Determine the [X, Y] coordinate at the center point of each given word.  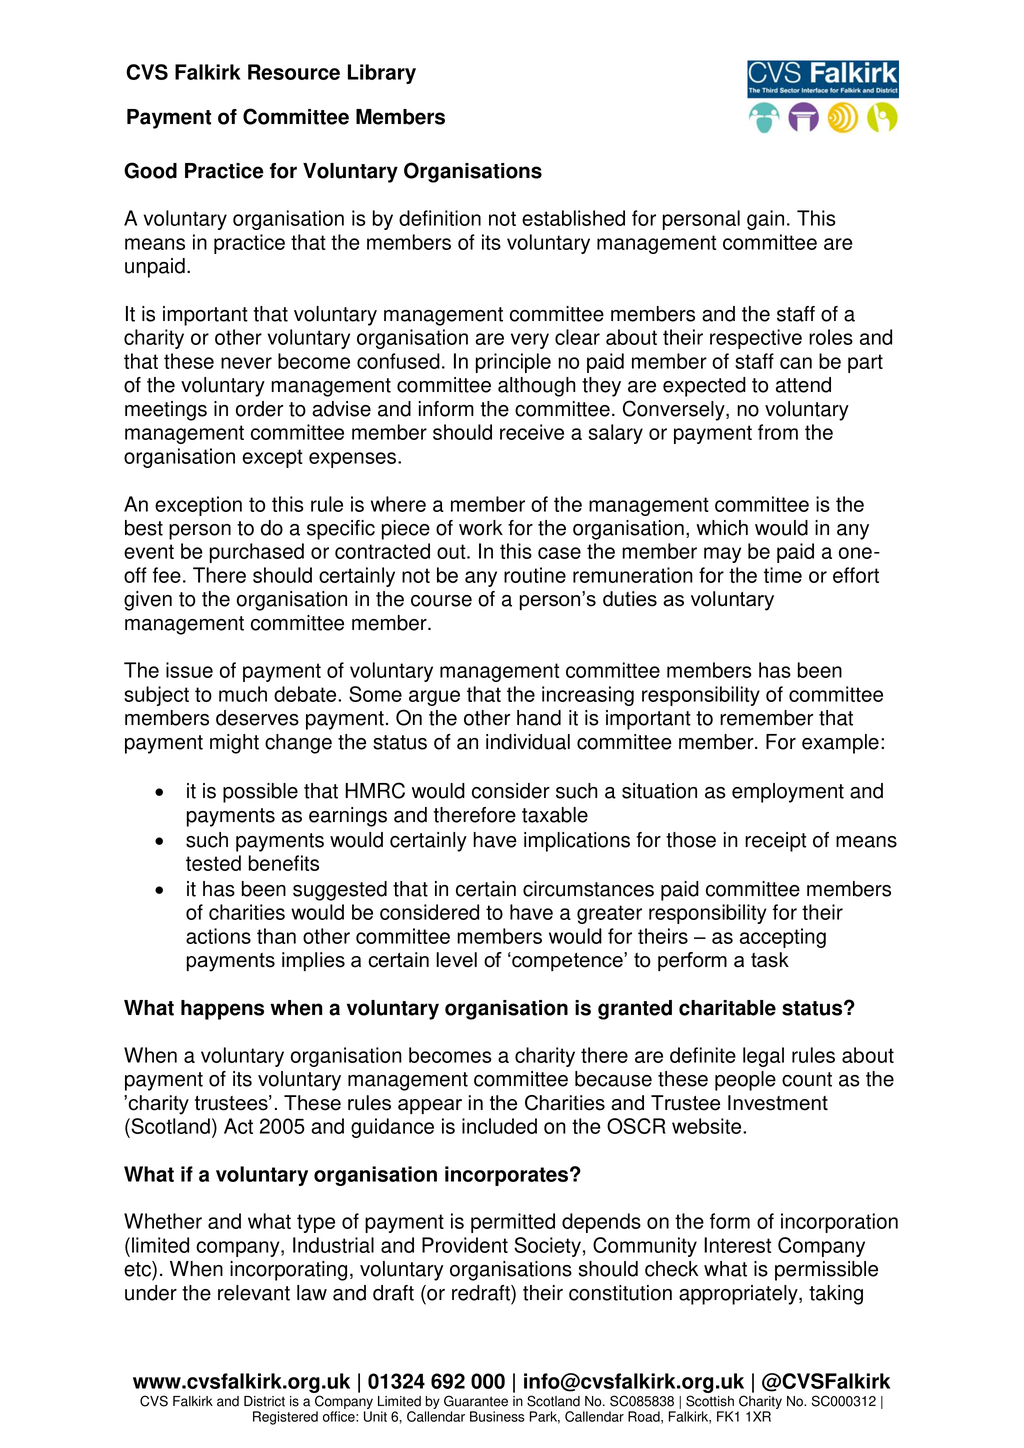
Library [382, 74]
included [499, 1126]
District [264, 1401]
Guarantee [476, 1401]
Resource [294, 72]
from [778, 432]
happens [222, 1010]
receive [532, 432]
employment [788, 793]
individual [528, 742]
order [259, 409]
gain [765, 220]
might [234, 744]
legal [763, 1057]
